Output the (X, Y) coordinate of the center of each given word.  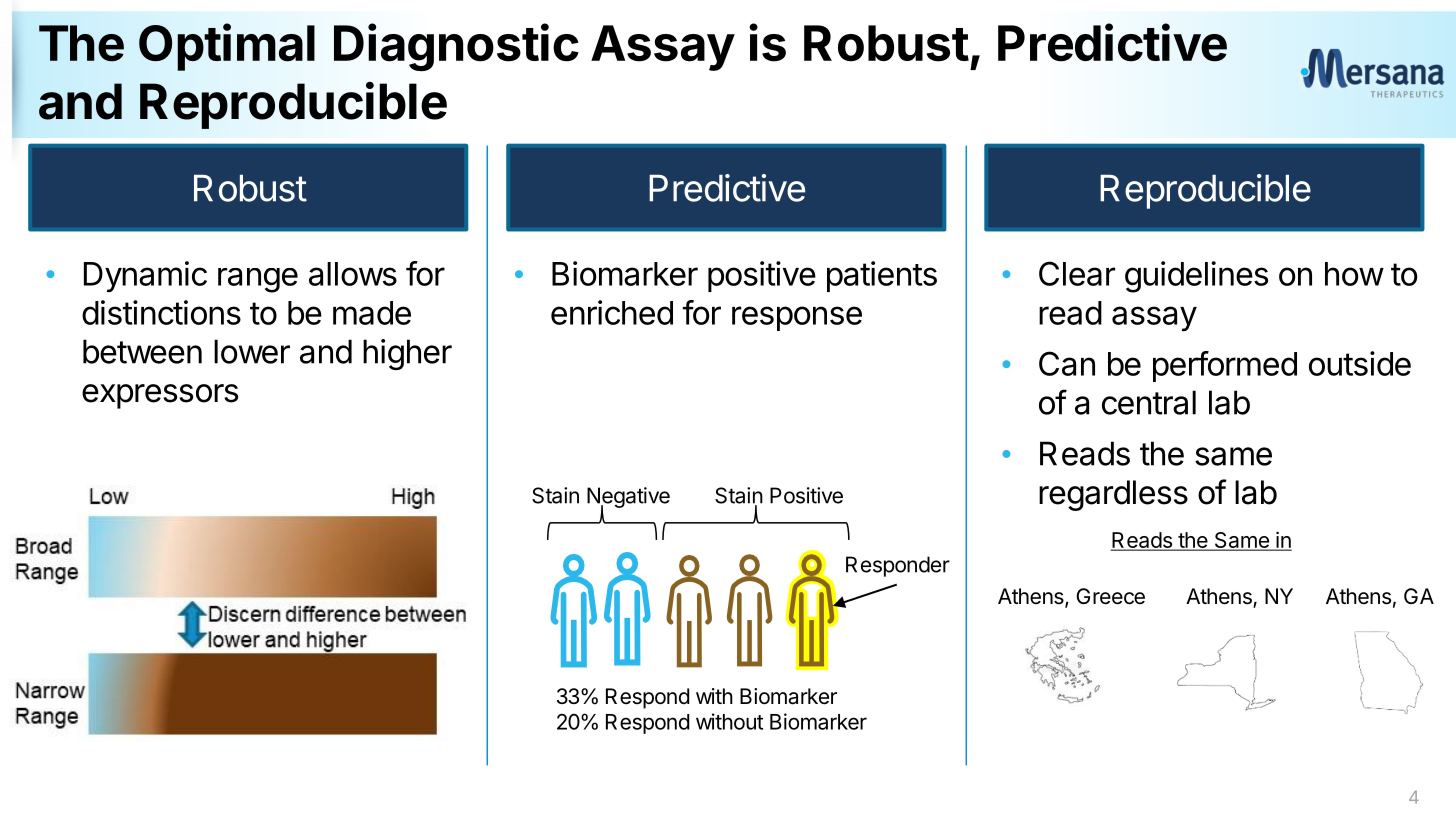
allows (353, 274)
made (372, 313)
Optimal (227, 47)
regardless (1113, 495)
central (1149, 402)
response (797, 318)
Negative (628, 498)
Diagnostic (456, 47)
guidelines (1196, 277)
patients (882, 276)
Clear (1077, 273)
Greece (1110, 596)
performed (1225, 366)
